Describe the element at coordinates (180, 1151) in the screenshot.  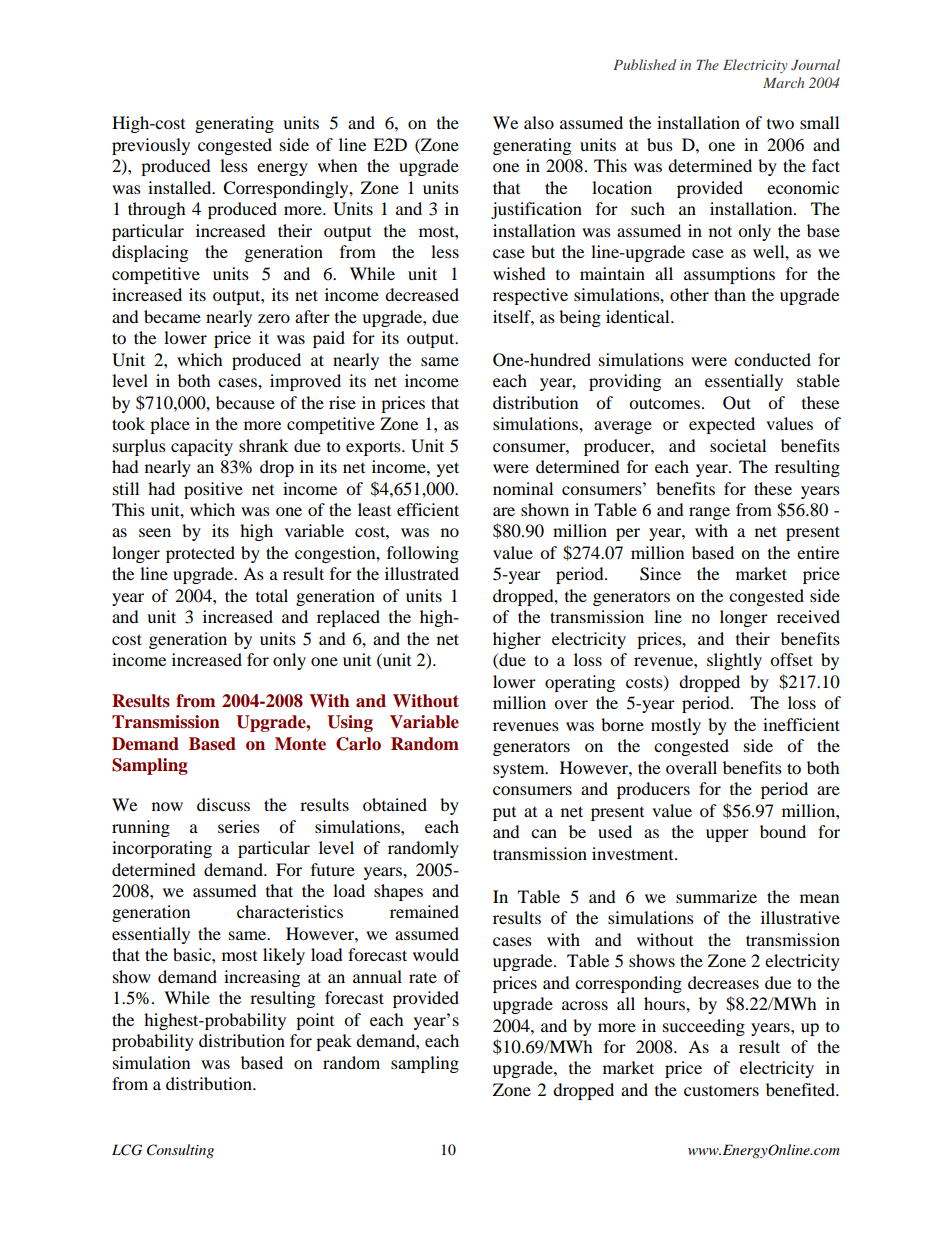
I see `Consulting` at that location.
